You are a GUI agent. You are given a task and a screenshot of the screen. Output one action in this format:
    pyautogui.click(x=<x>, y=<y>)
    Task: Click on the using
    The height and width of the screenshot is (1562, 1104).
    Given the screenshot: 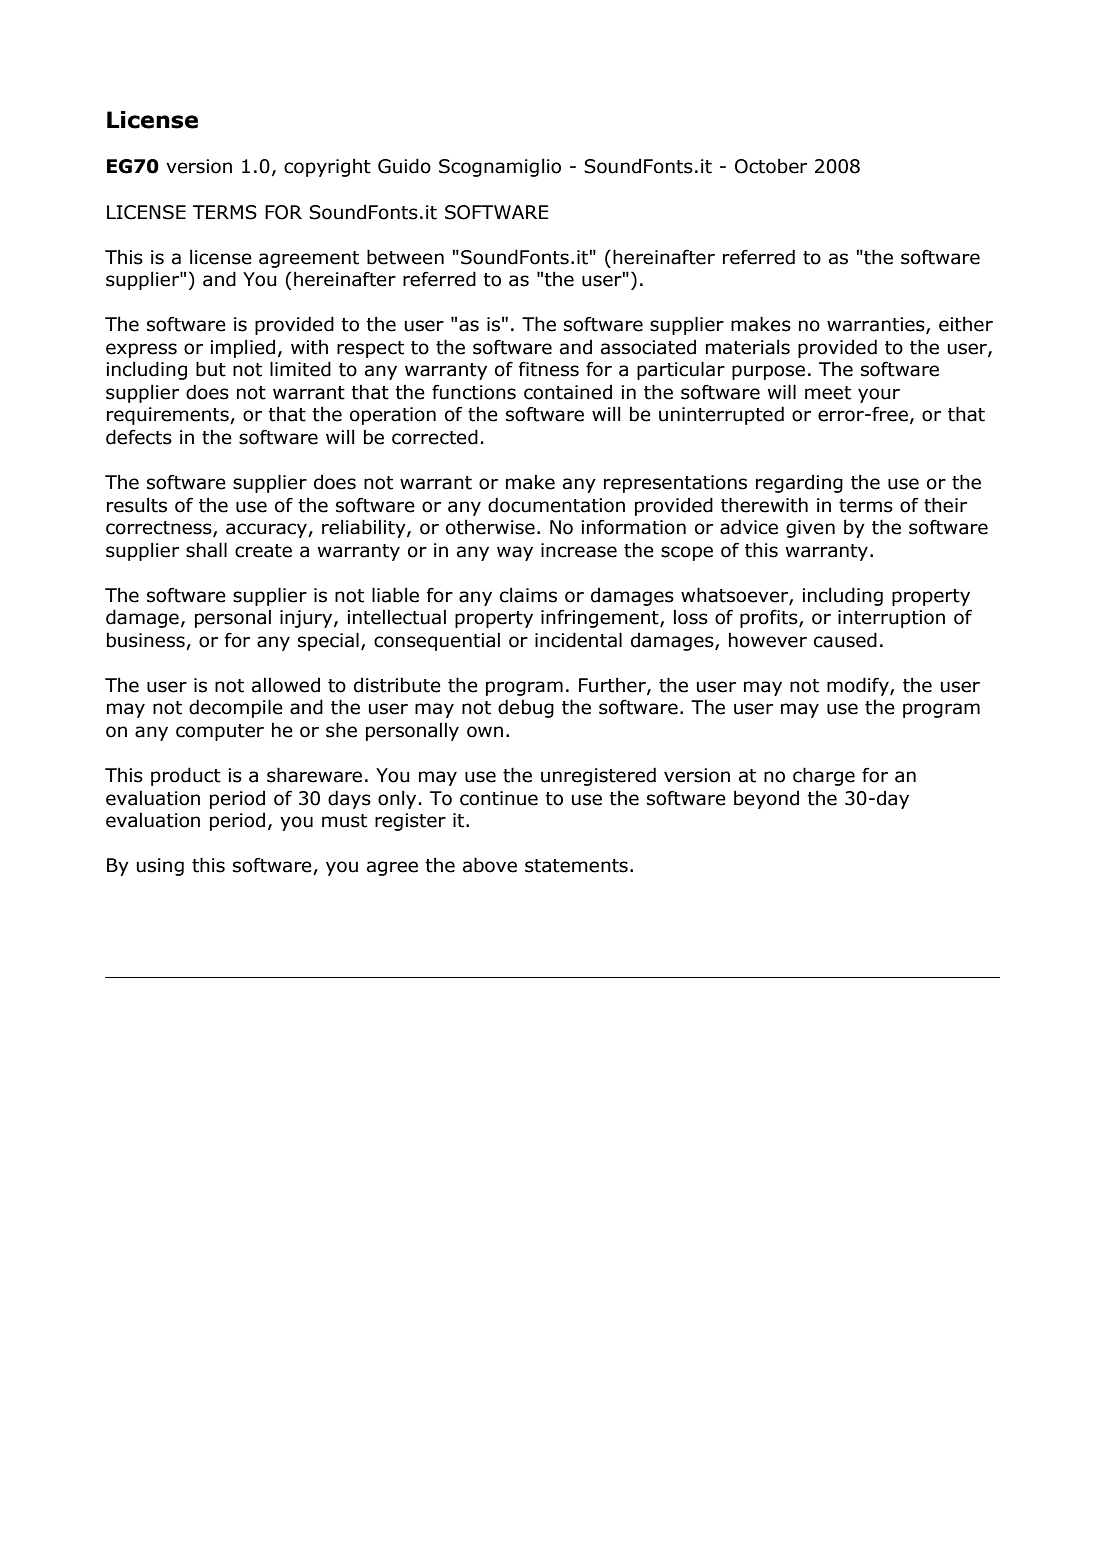 What is the action you would take?
    pyautogui.click(x=160, y=867)
